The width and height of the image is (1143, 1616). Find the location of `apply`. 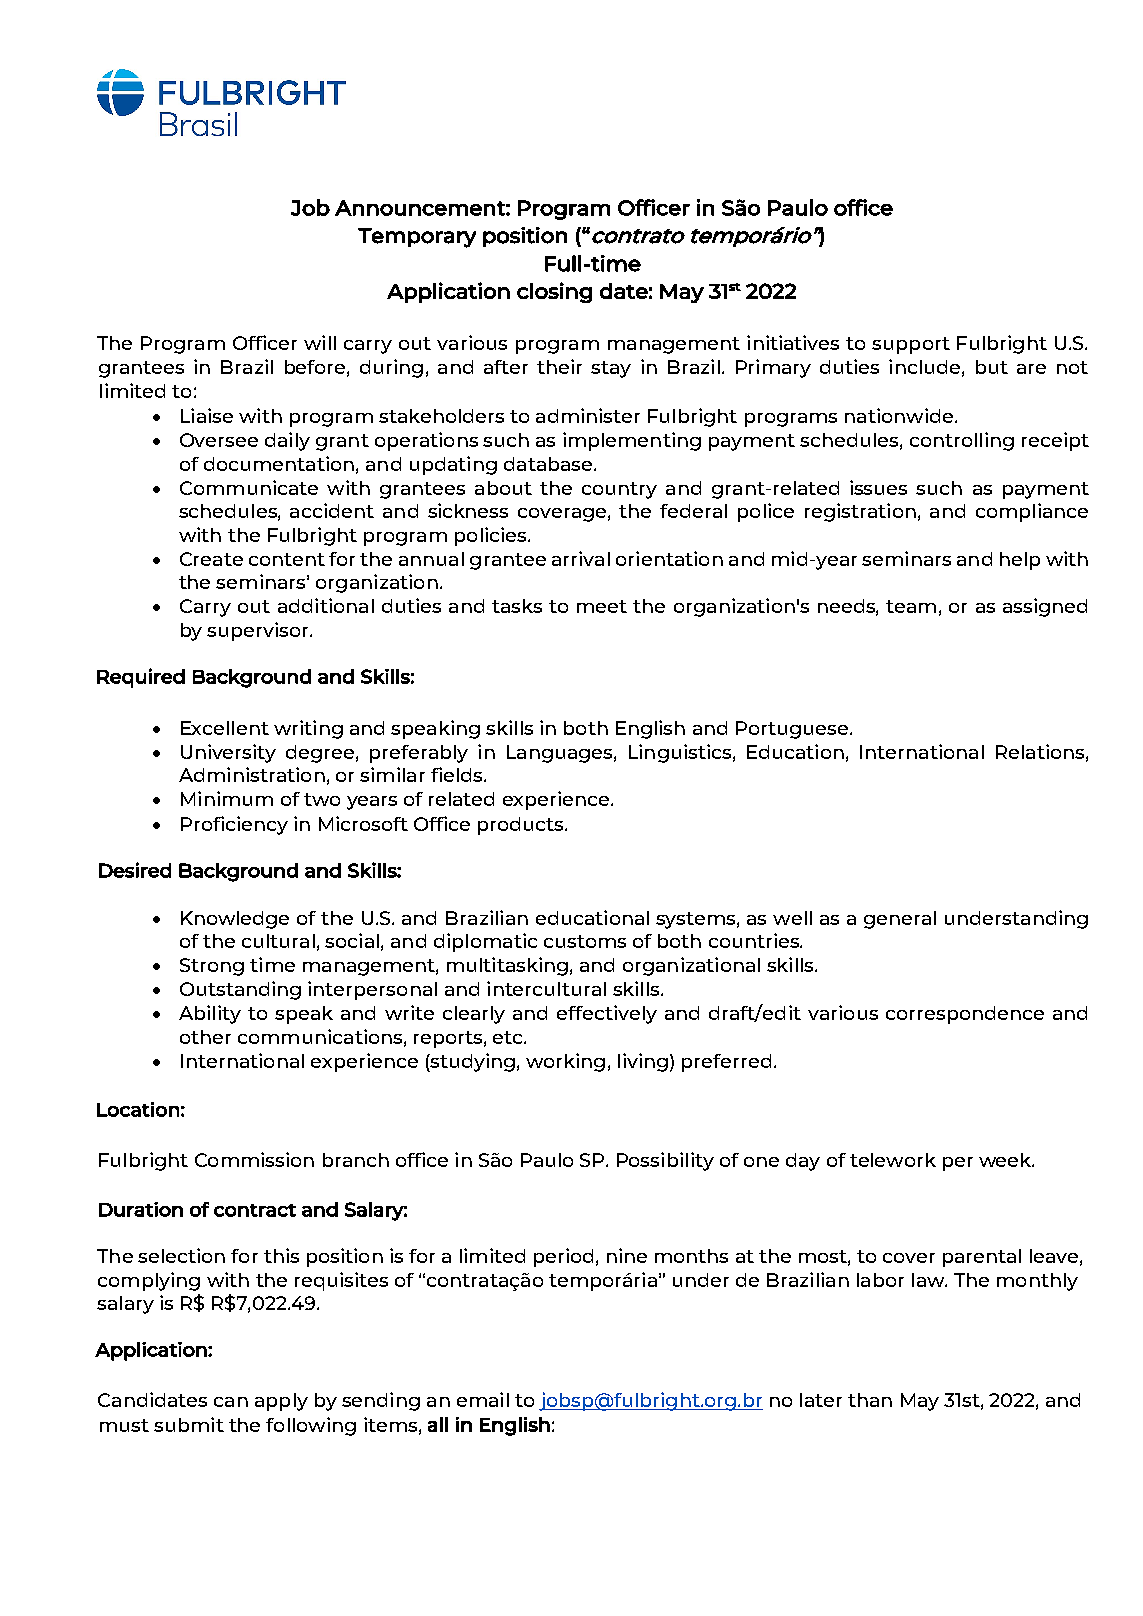

apply is located at coordinates (281, 1402).
